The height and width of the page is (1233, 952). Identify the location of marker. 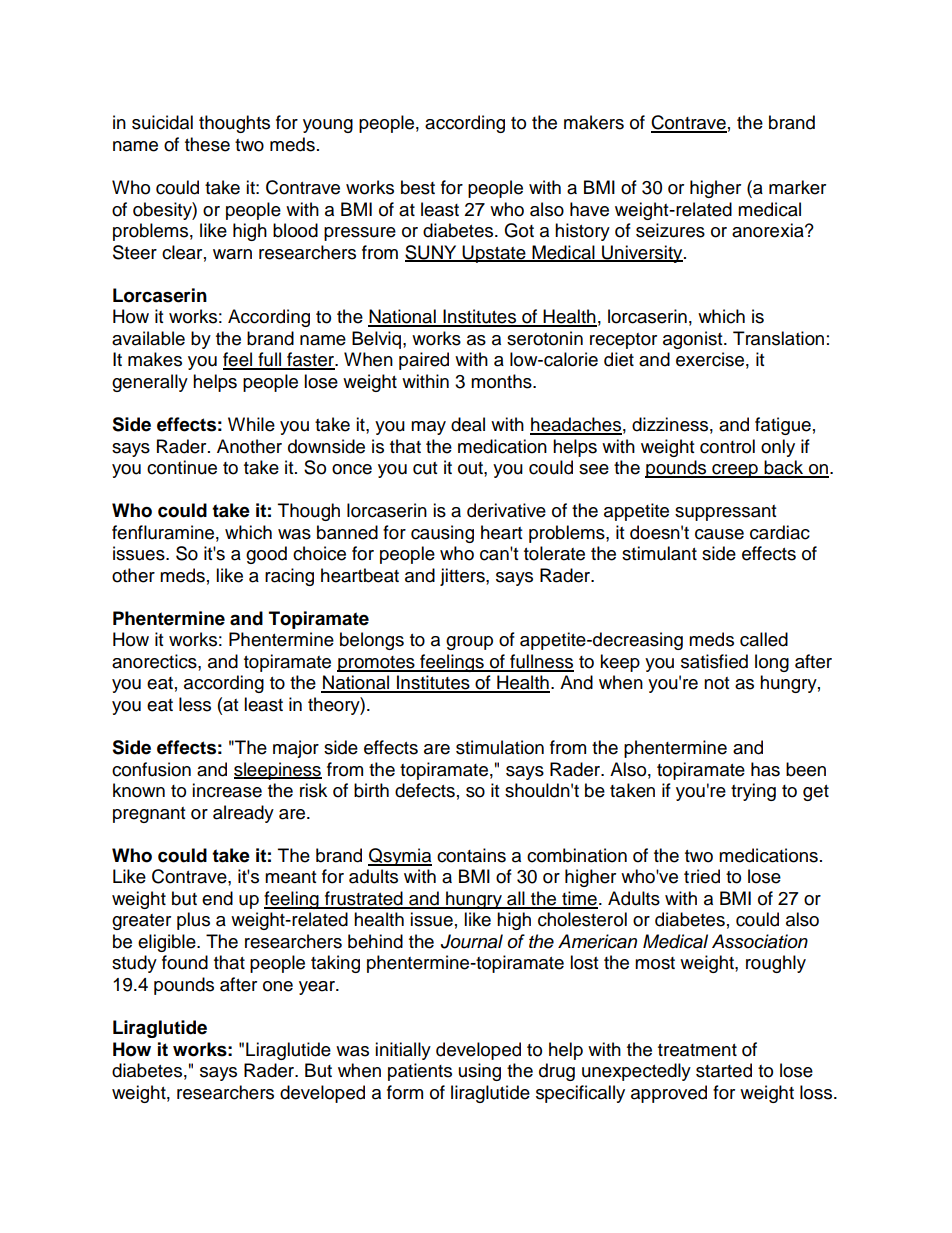
(797, 187).
